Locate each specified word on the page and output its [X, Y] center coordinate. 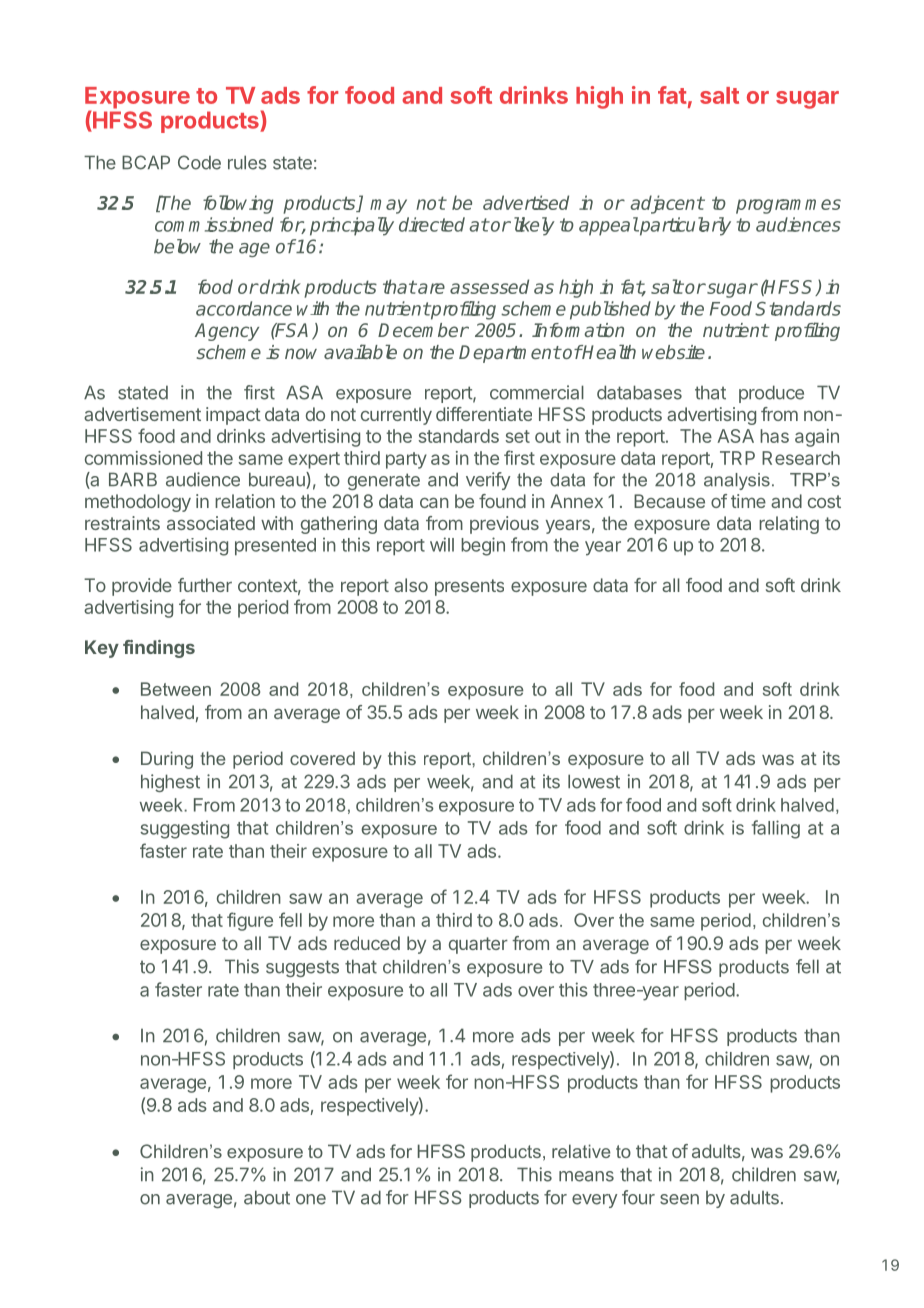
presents [469, 587]
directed [432, 224]
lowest [594, 781]
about [267, 1197]
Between [176, 689]
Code [199, 162]
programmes [788, 206]
